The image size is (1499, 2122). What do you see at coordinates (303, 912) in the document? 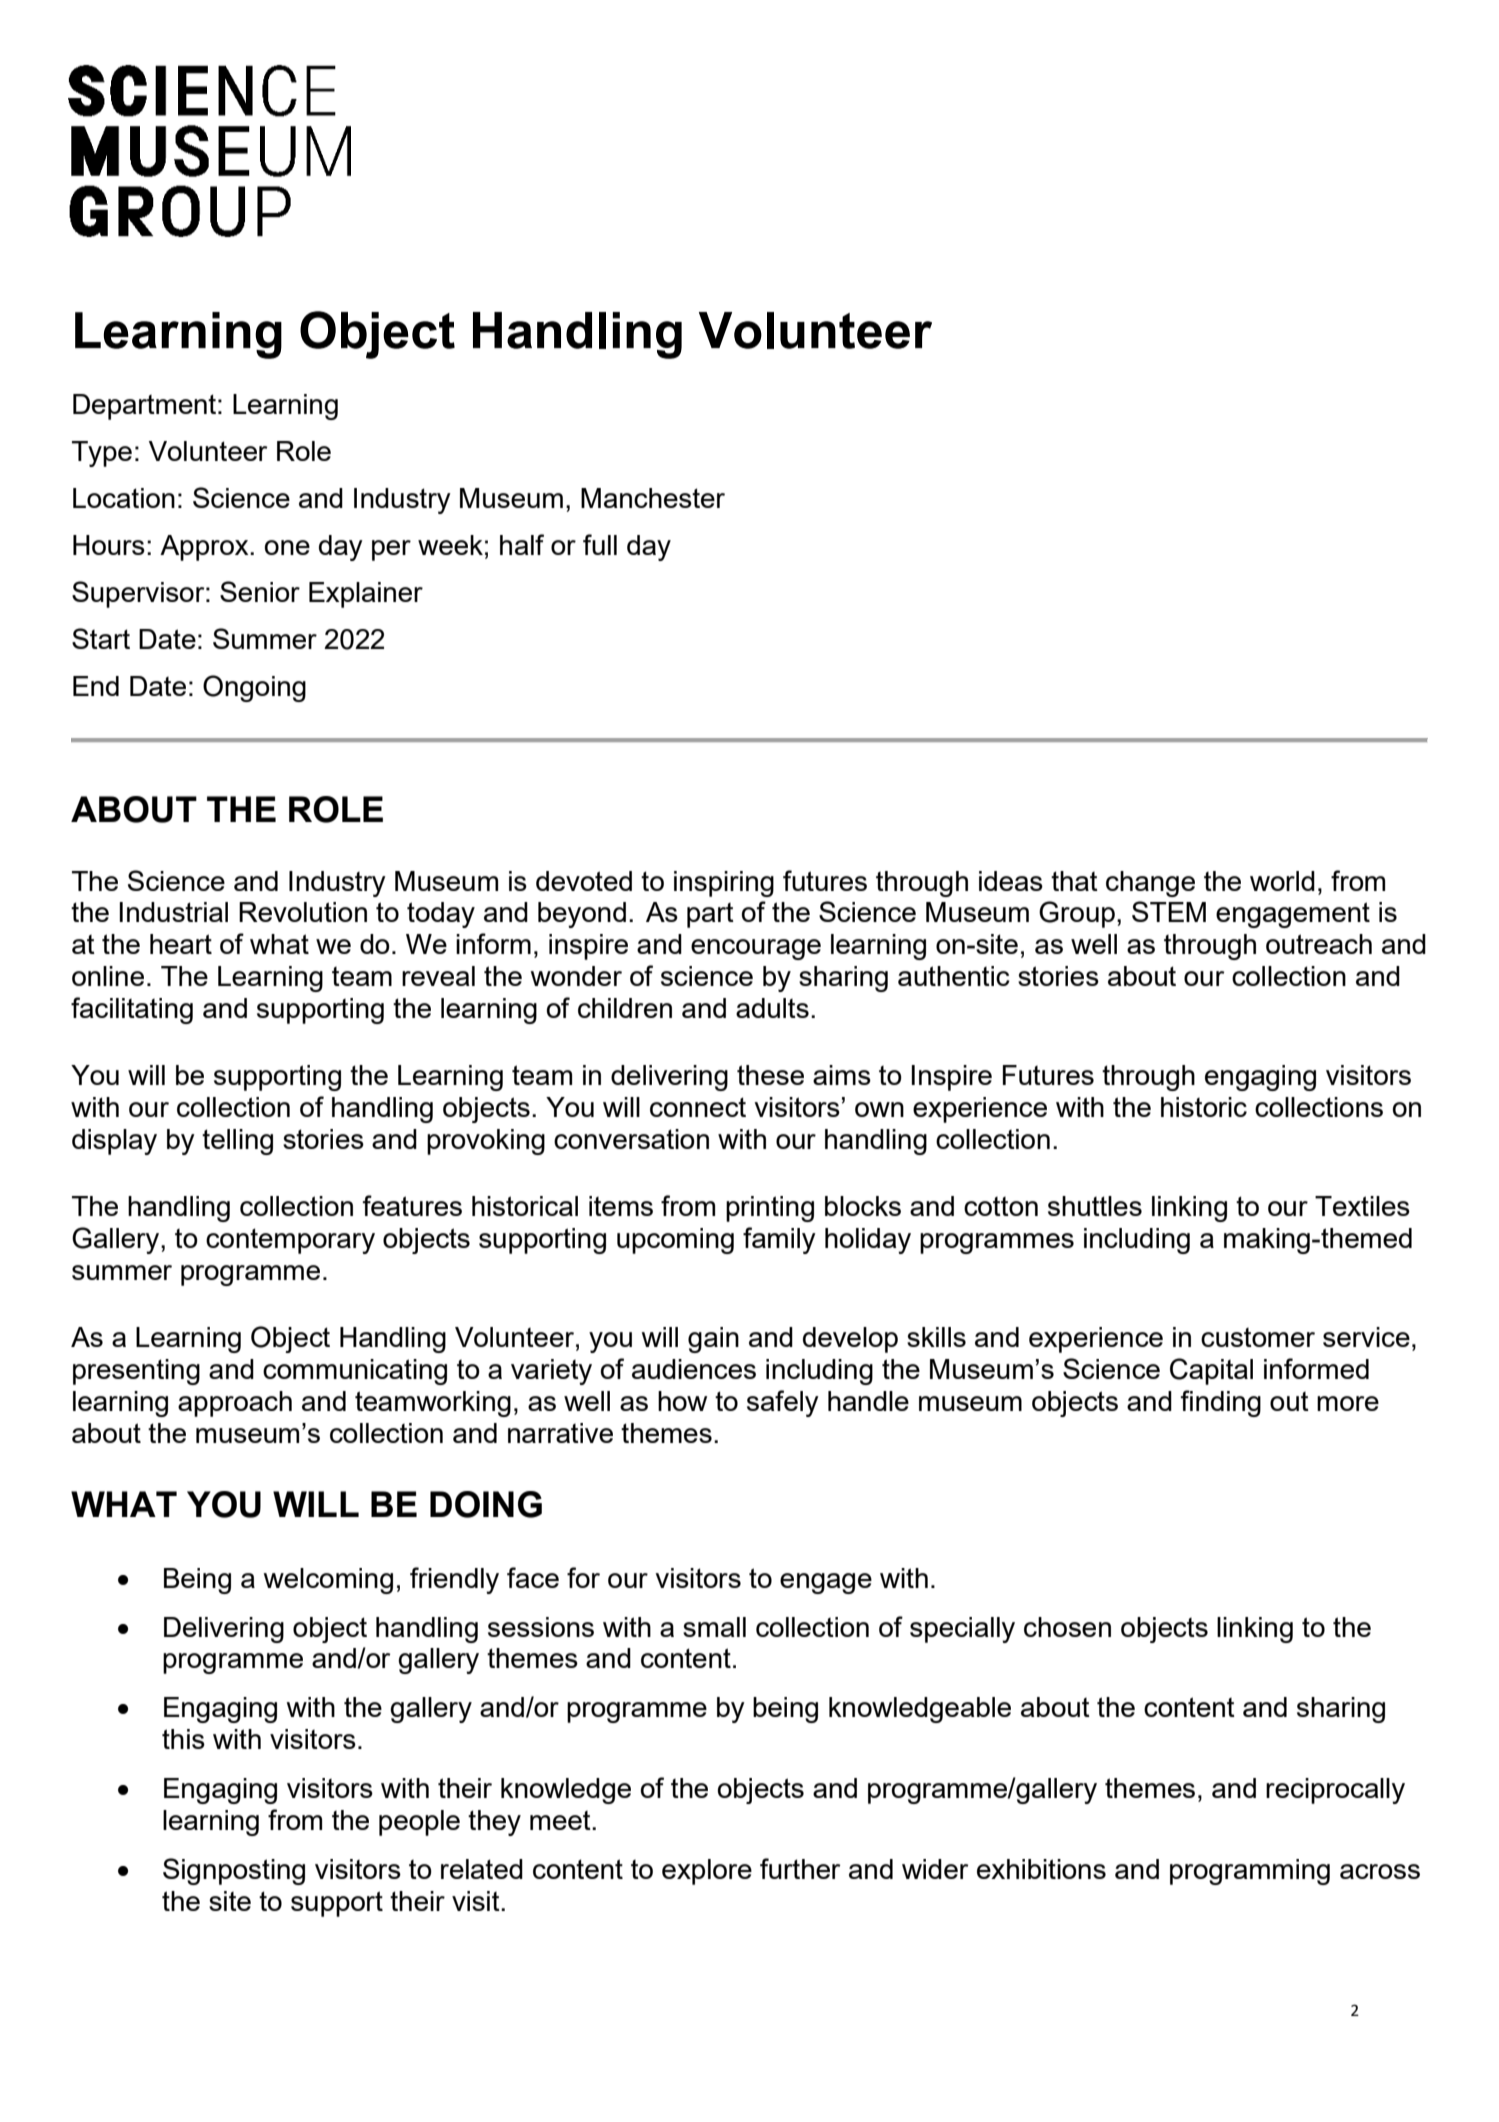
I see `Revolution` at bounding box center [303, 912].
